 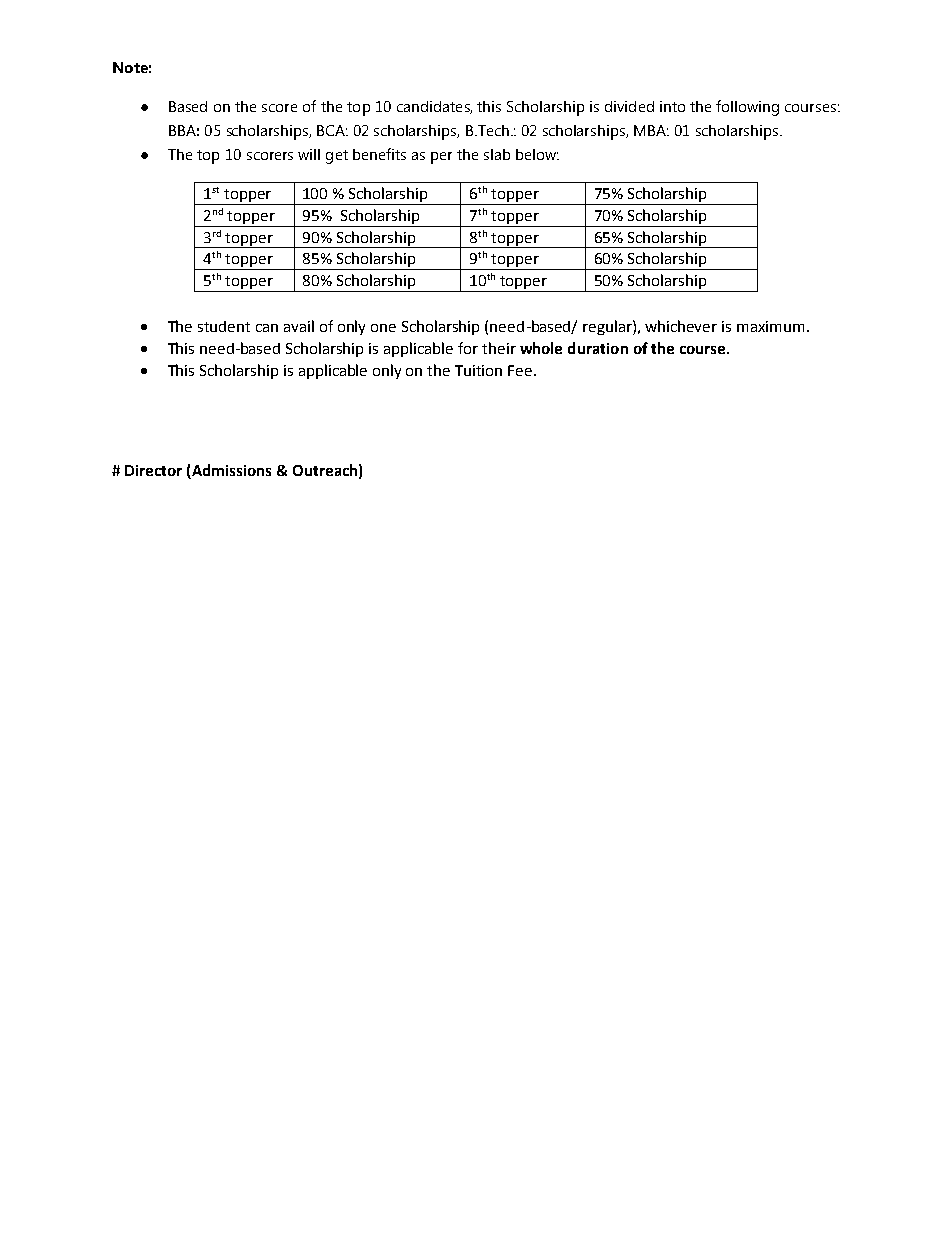 What do you see at coordinates (672, 106) in the image?
I see `into` at bounding box center [672, 106].
